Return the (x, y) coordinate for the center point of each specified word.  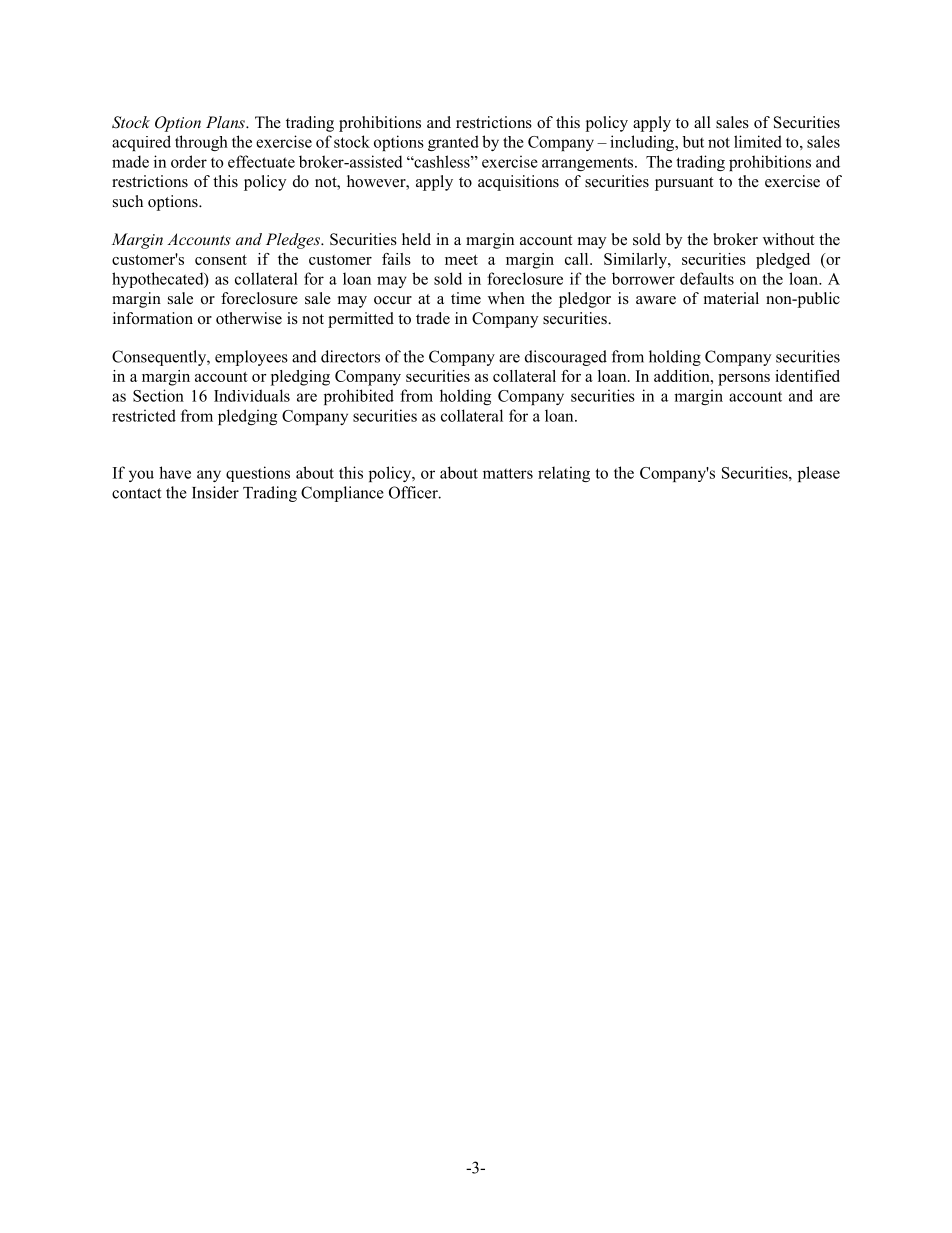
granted (453, 143)
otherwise (249, 318)
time (466, 298)
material (731, 298)
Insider (215, 492)
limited (758, 141)
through (201, 143)
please (819, 474)
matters (508, 473)
